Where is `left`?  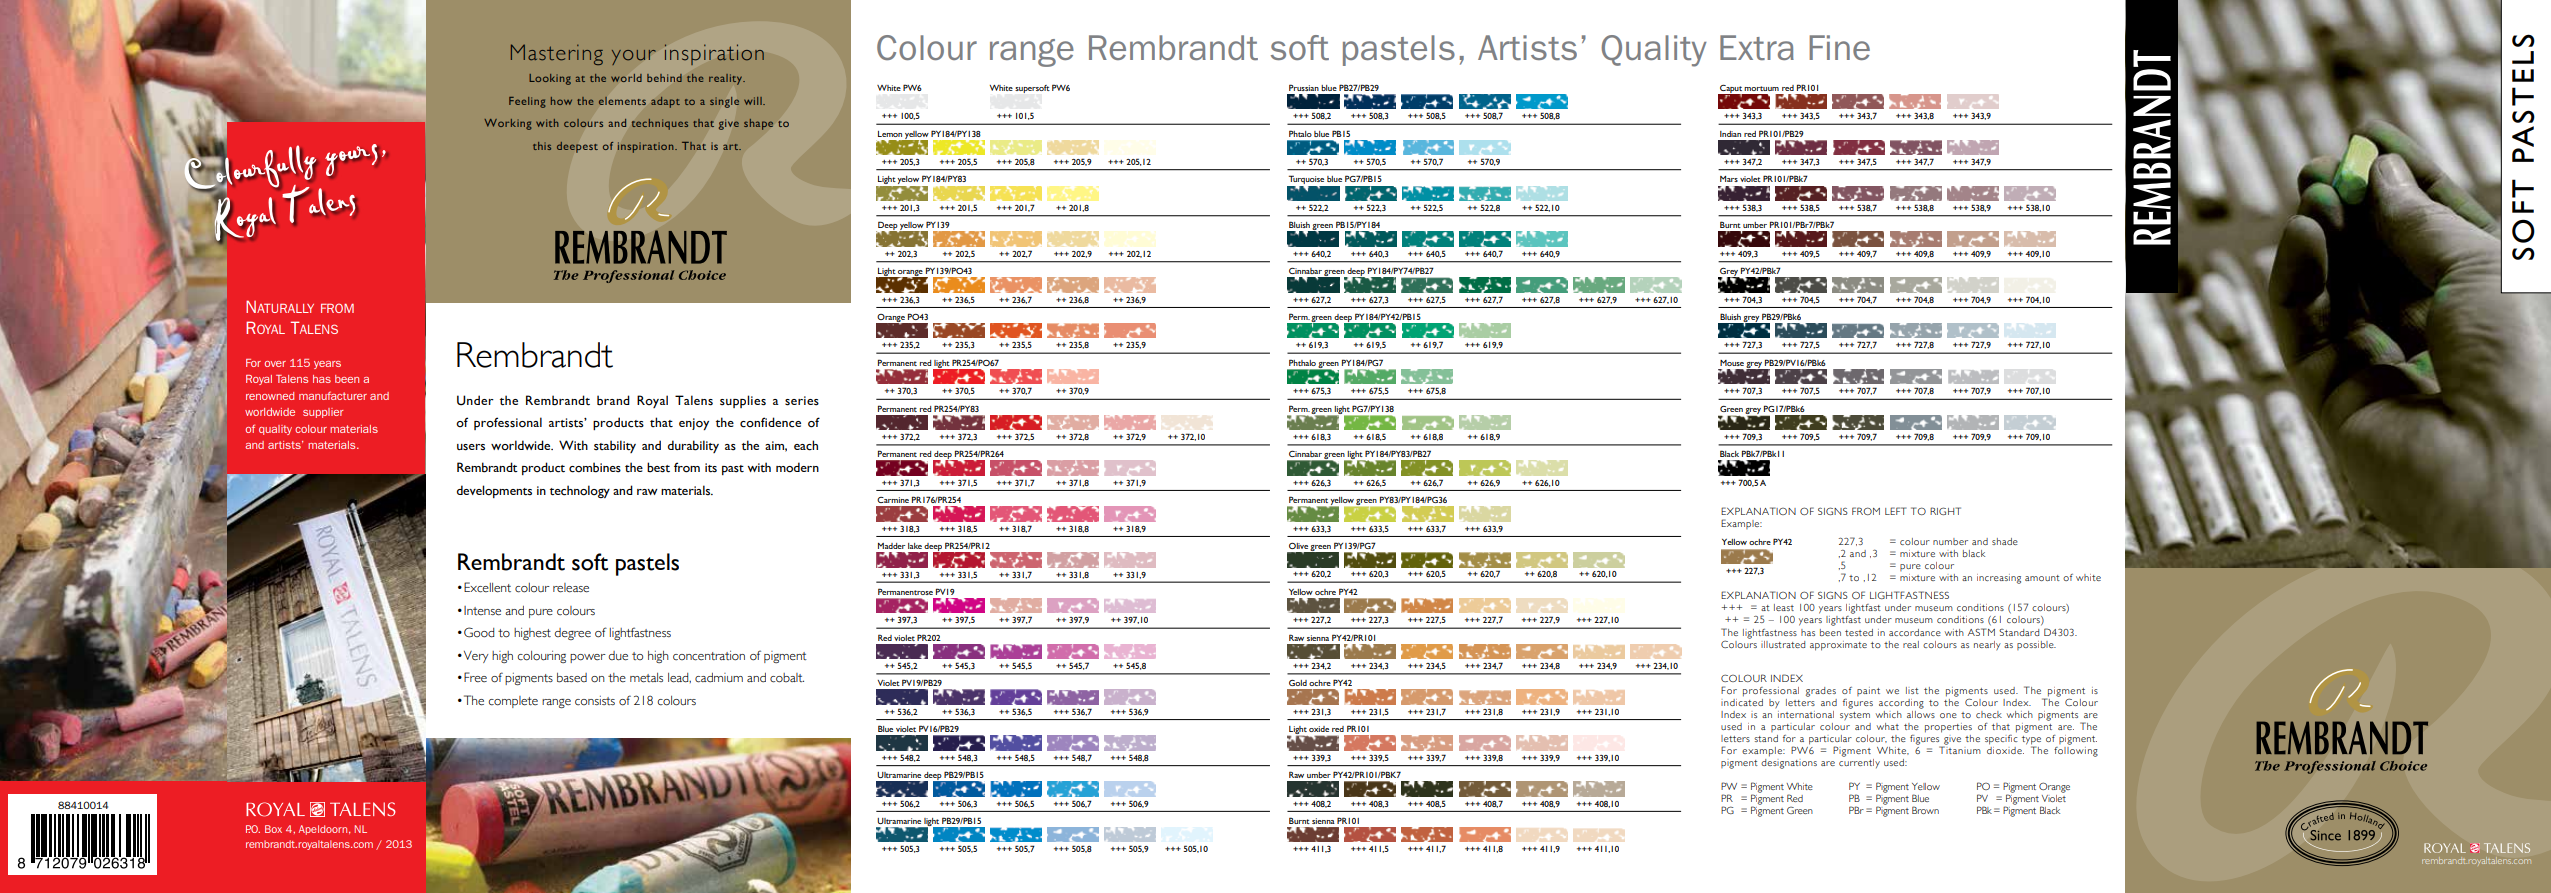
left is located at coordinates (1896, 511).
